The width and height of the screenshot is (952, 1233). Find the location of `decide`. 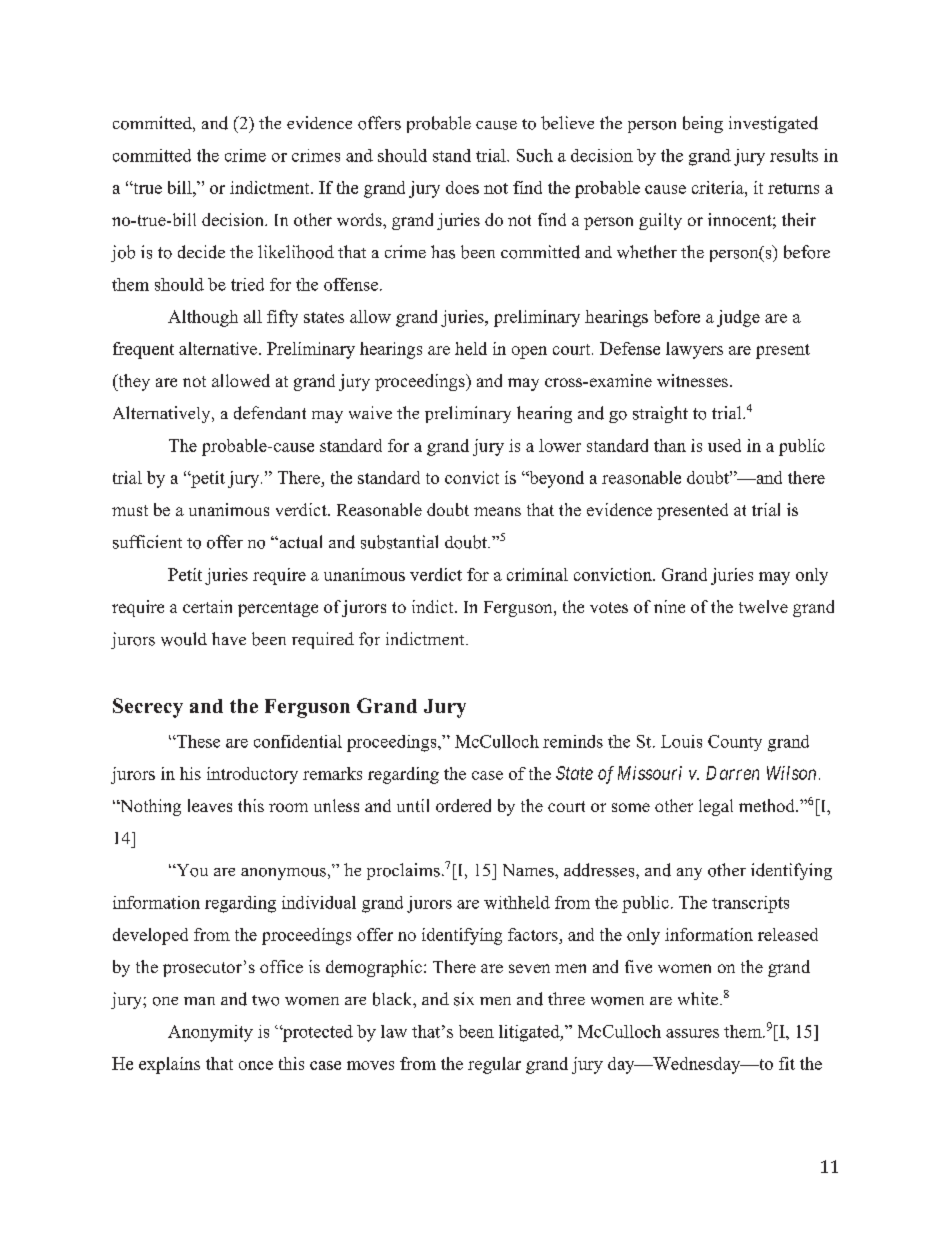

decide is located at coordinates (201, 252).
